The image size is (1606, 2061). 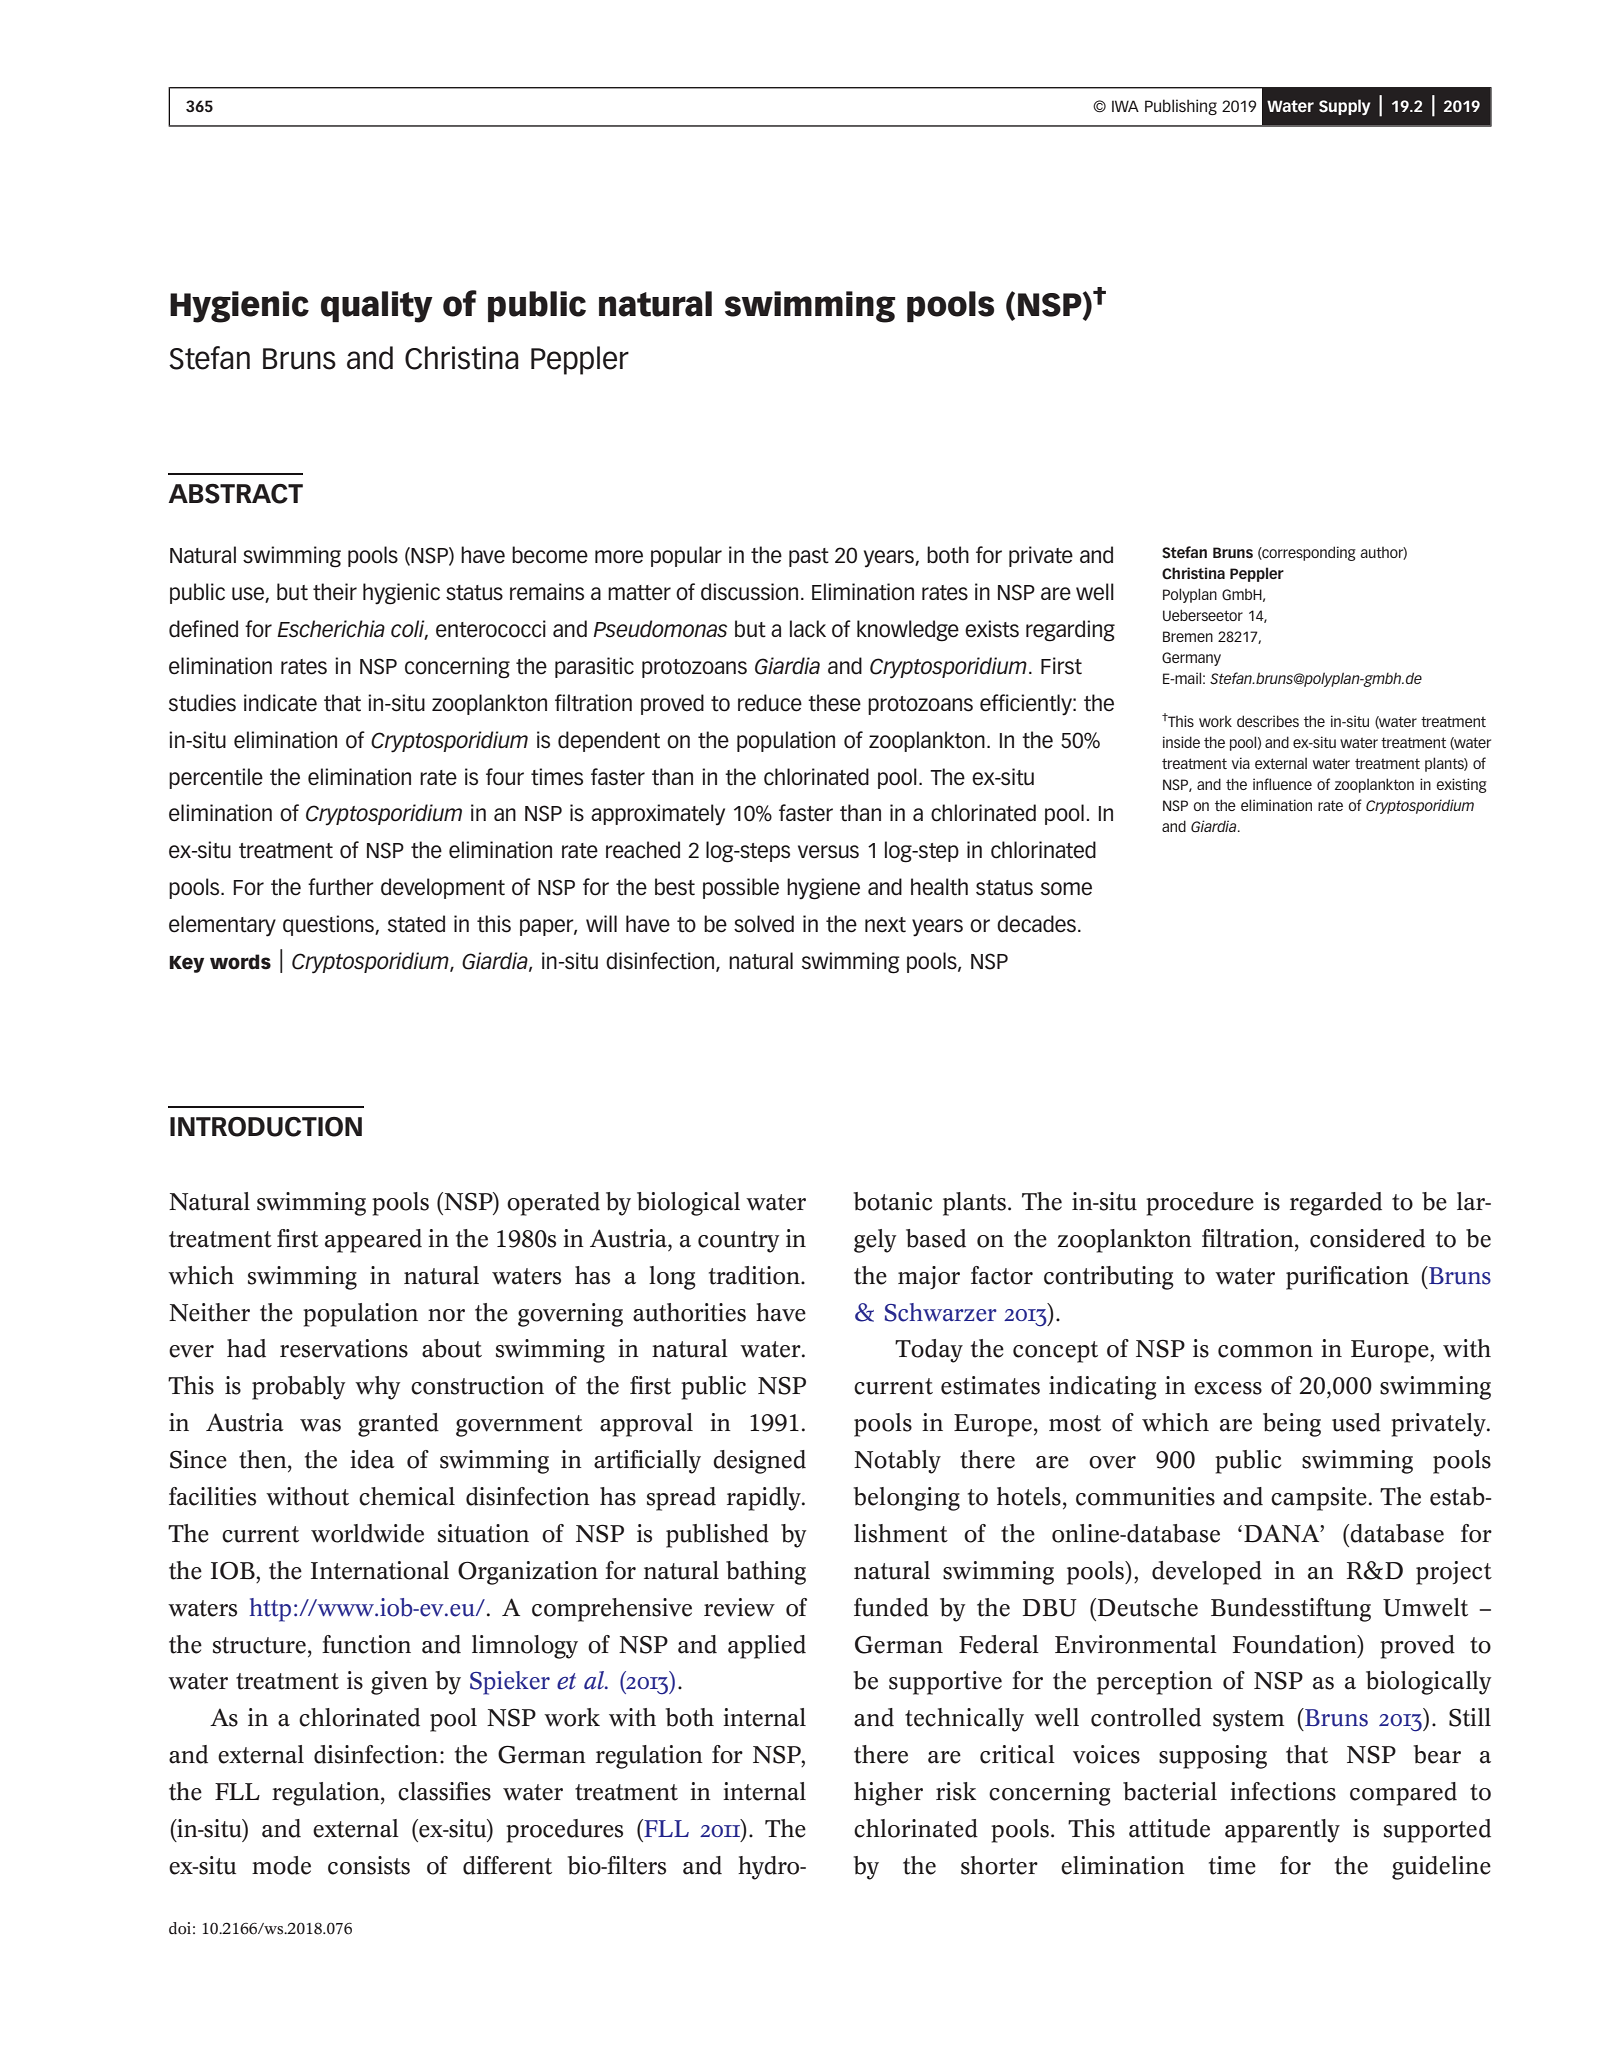 I want to click on Supply, so click(x=1345, y=107).
